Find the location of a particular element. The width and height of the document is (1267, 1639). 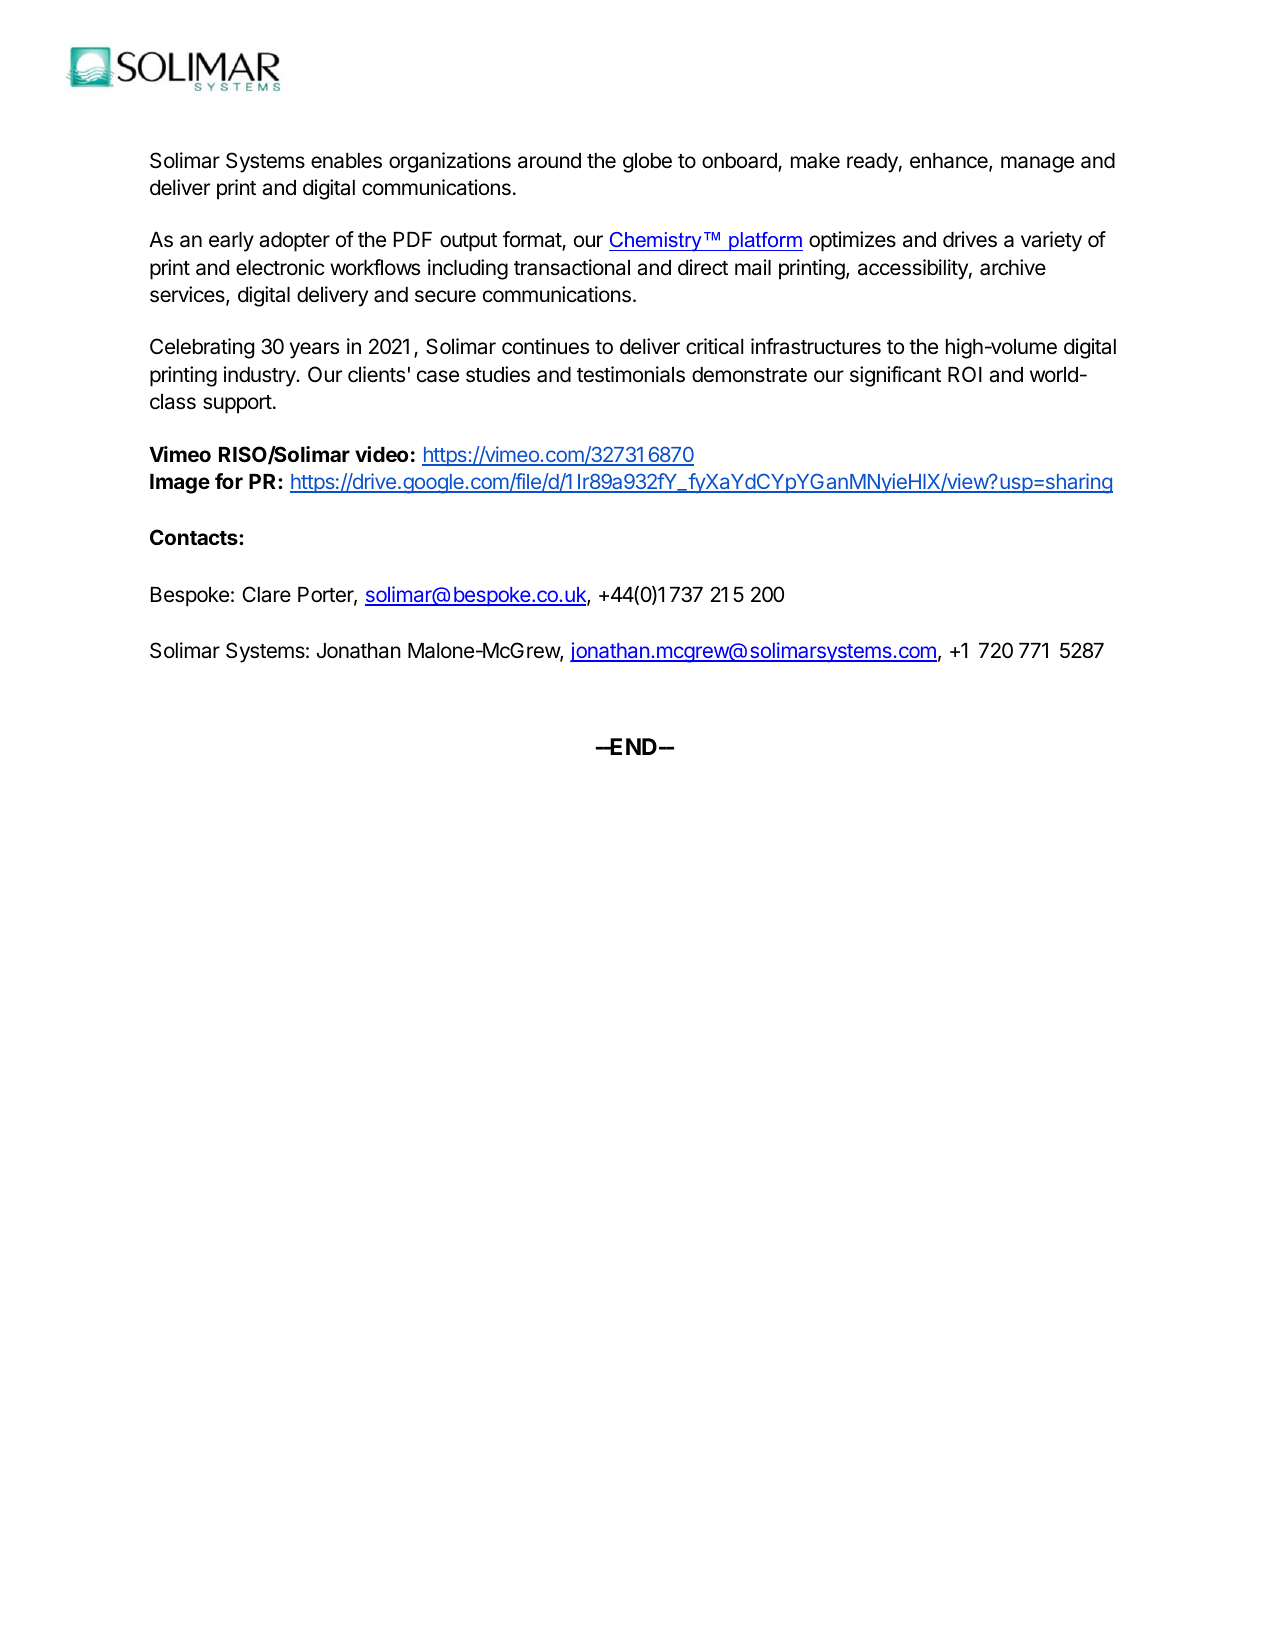

video is located at coordinates (381, 454).
